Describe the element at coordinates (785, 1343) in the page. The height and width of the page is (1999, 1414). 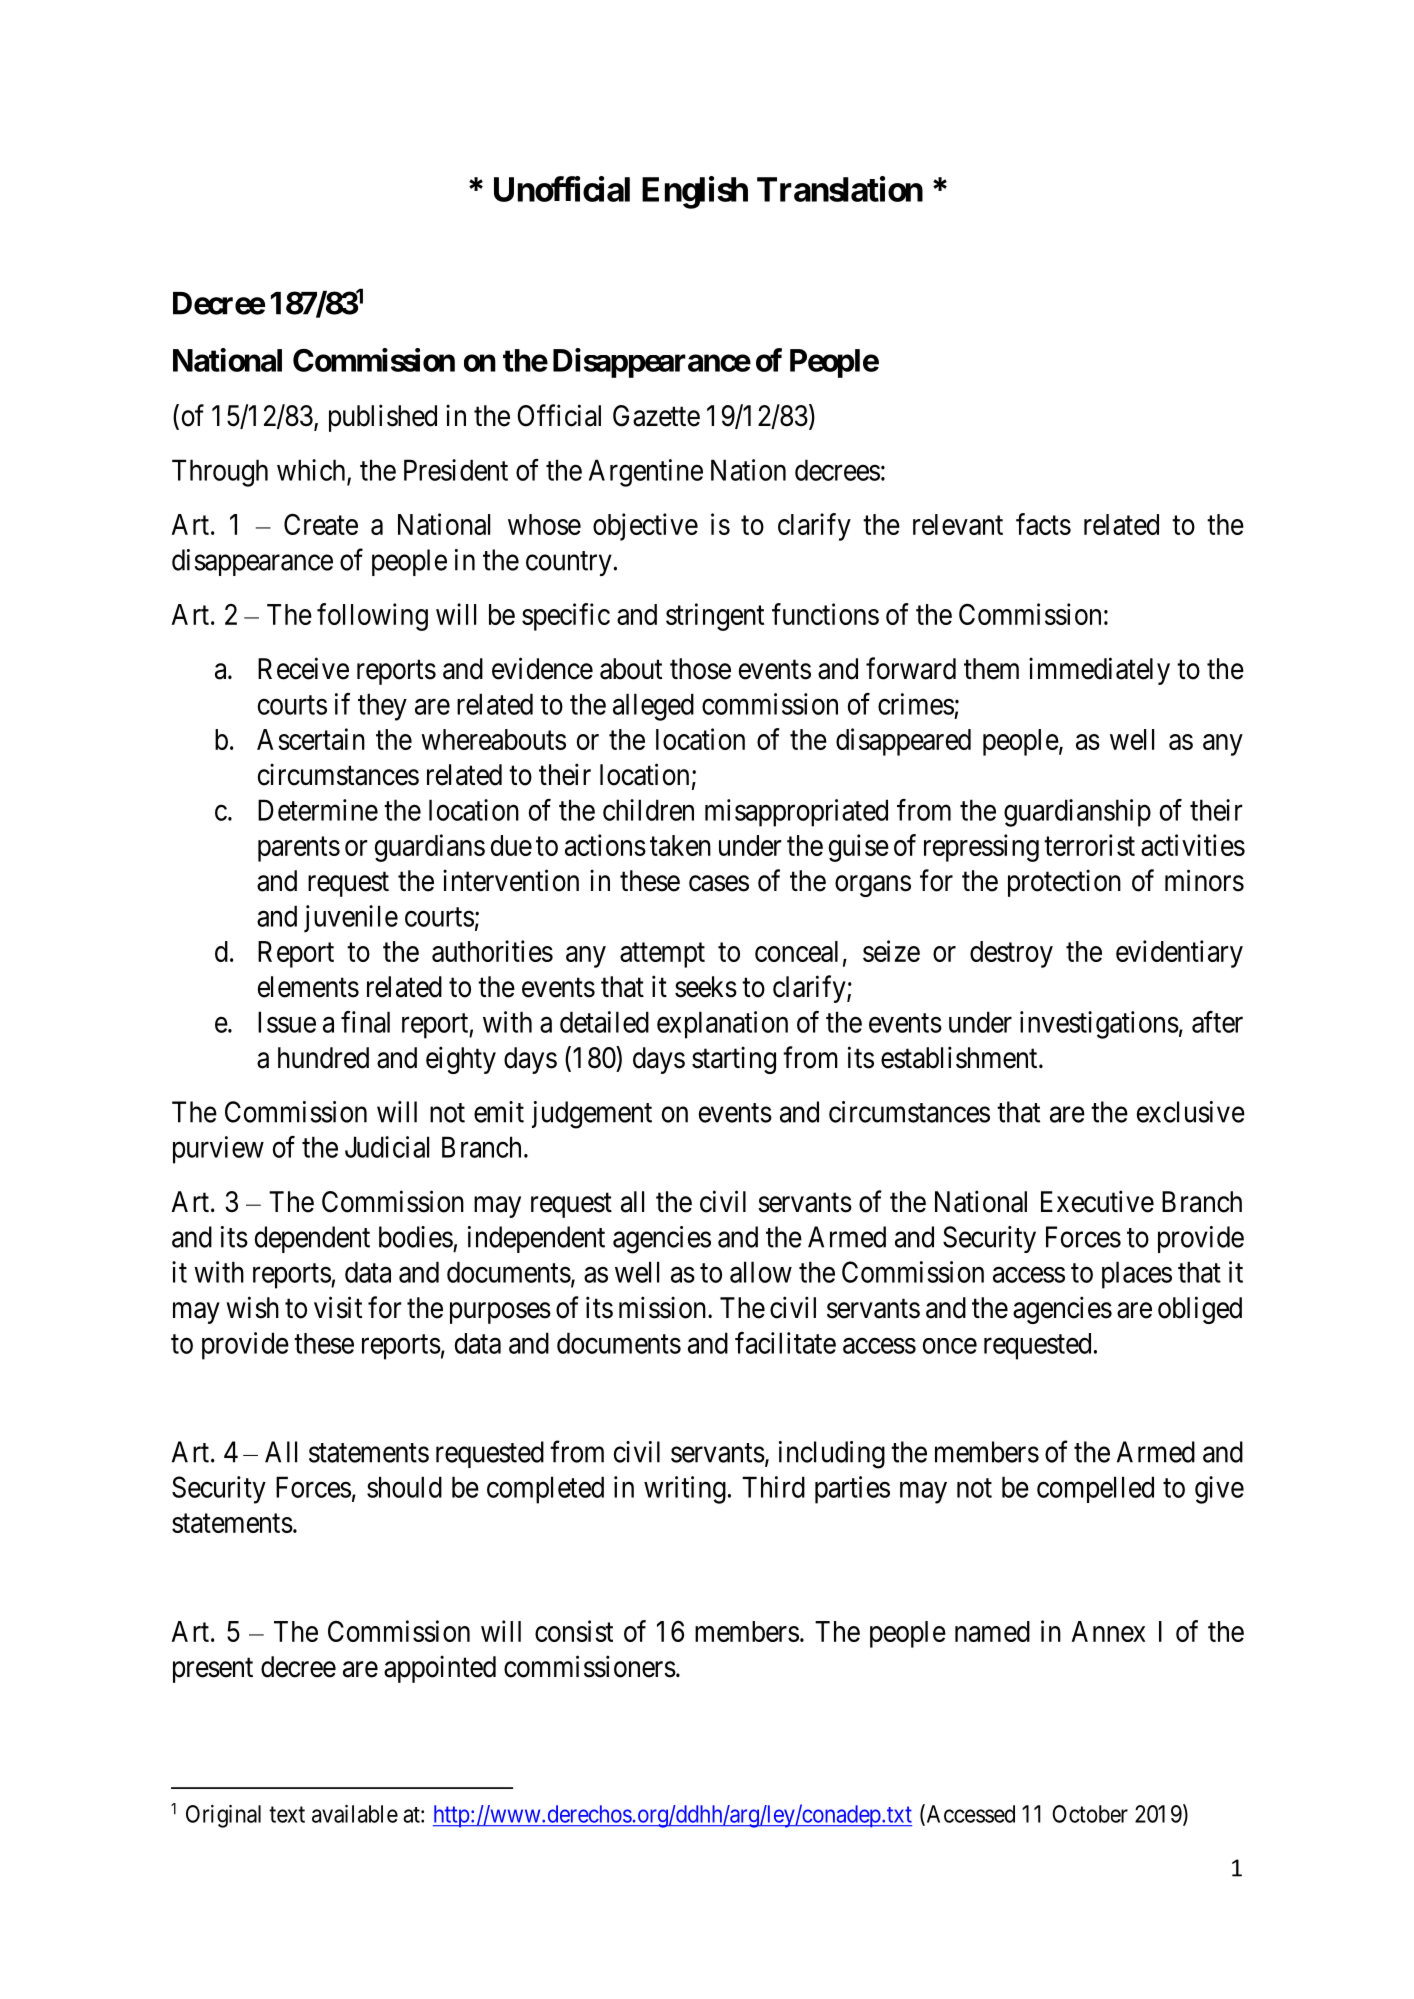
I see `facilitate` at that location.
